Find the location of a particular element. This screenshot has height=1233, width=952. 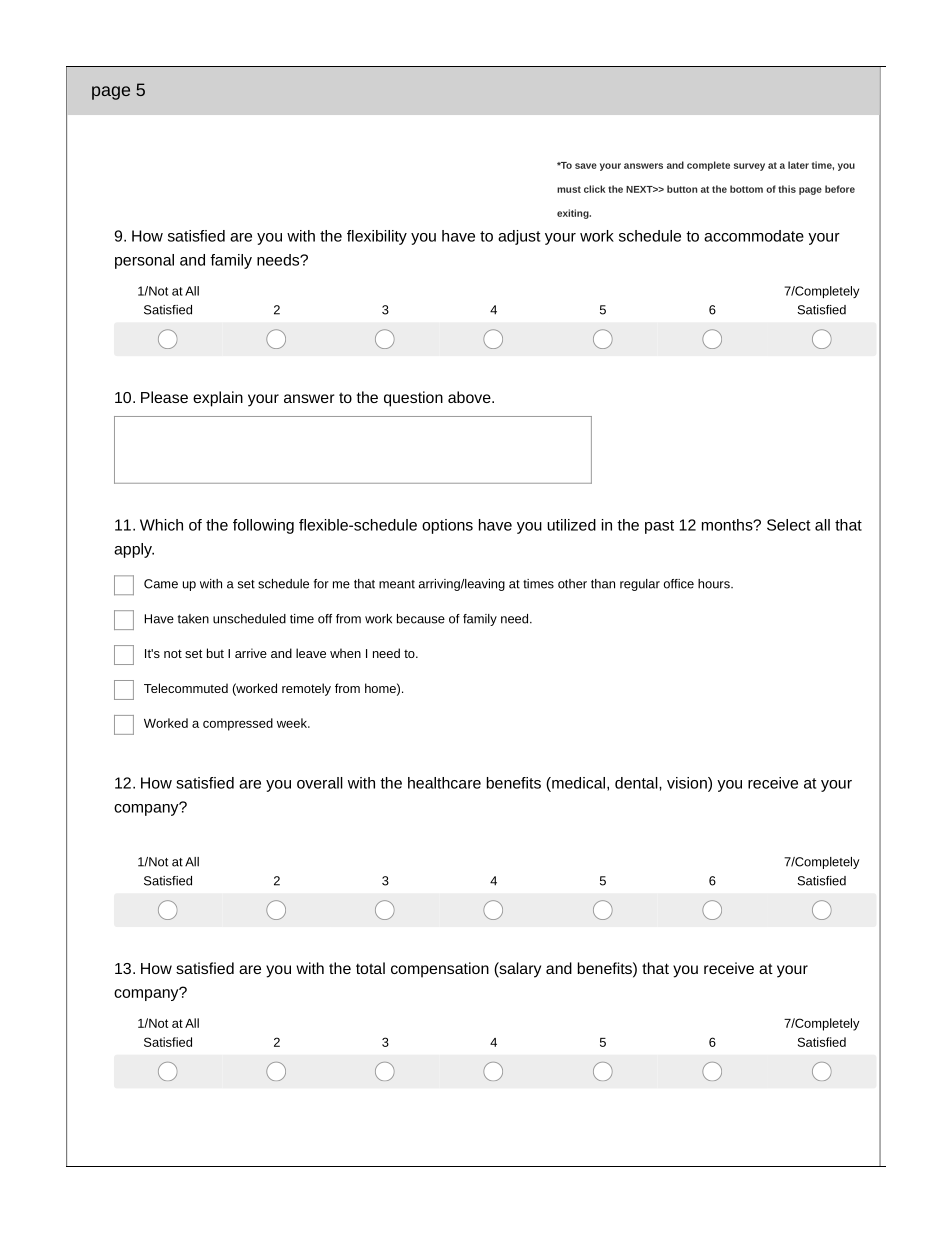

compressed is located at coordinates (238, 724).
